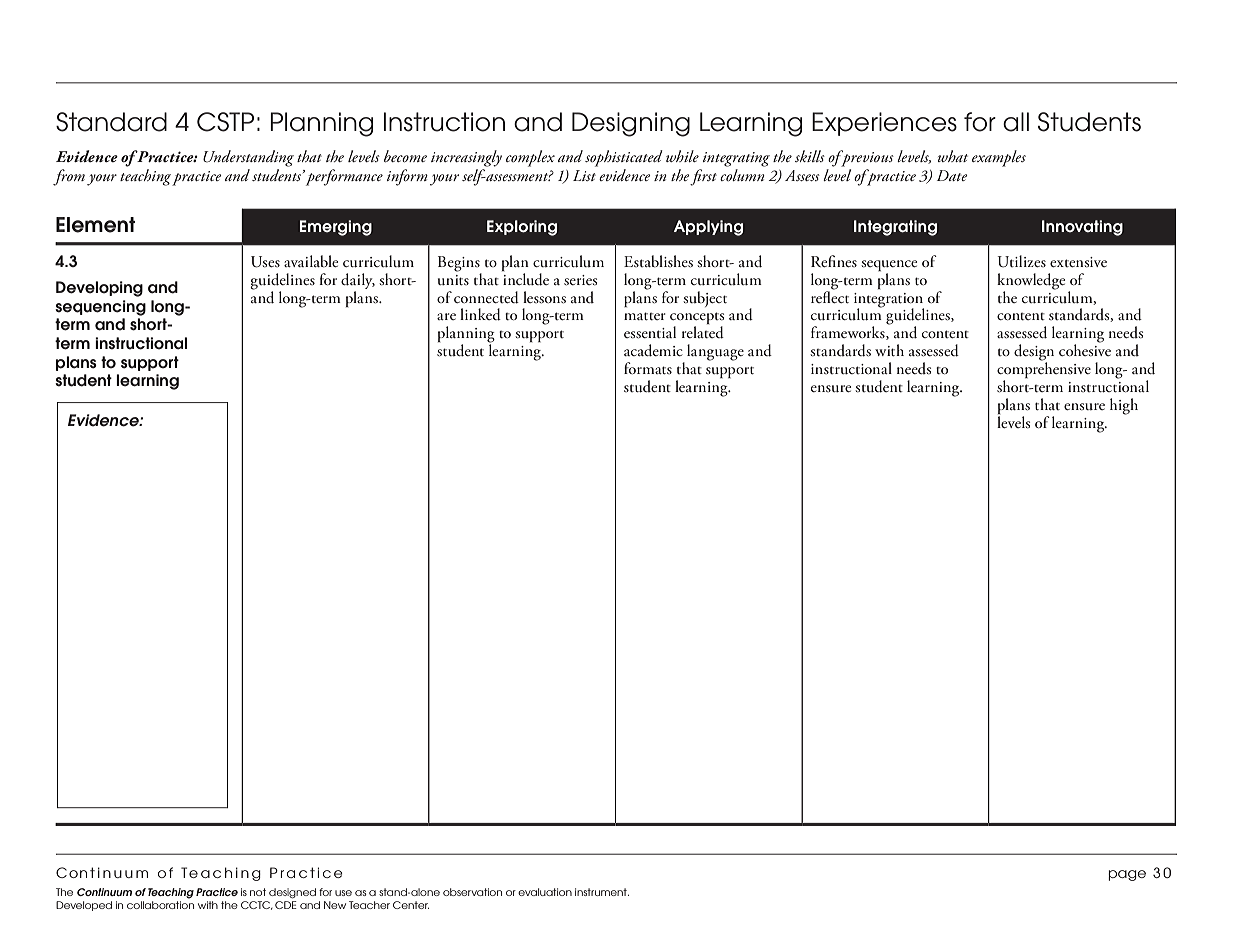 The height and width of the screenshot is (952, 1233). What do you see at coordinates (624, 158) in the screenshot?
I see `sophisticated` at bounding box center [624, 158].
